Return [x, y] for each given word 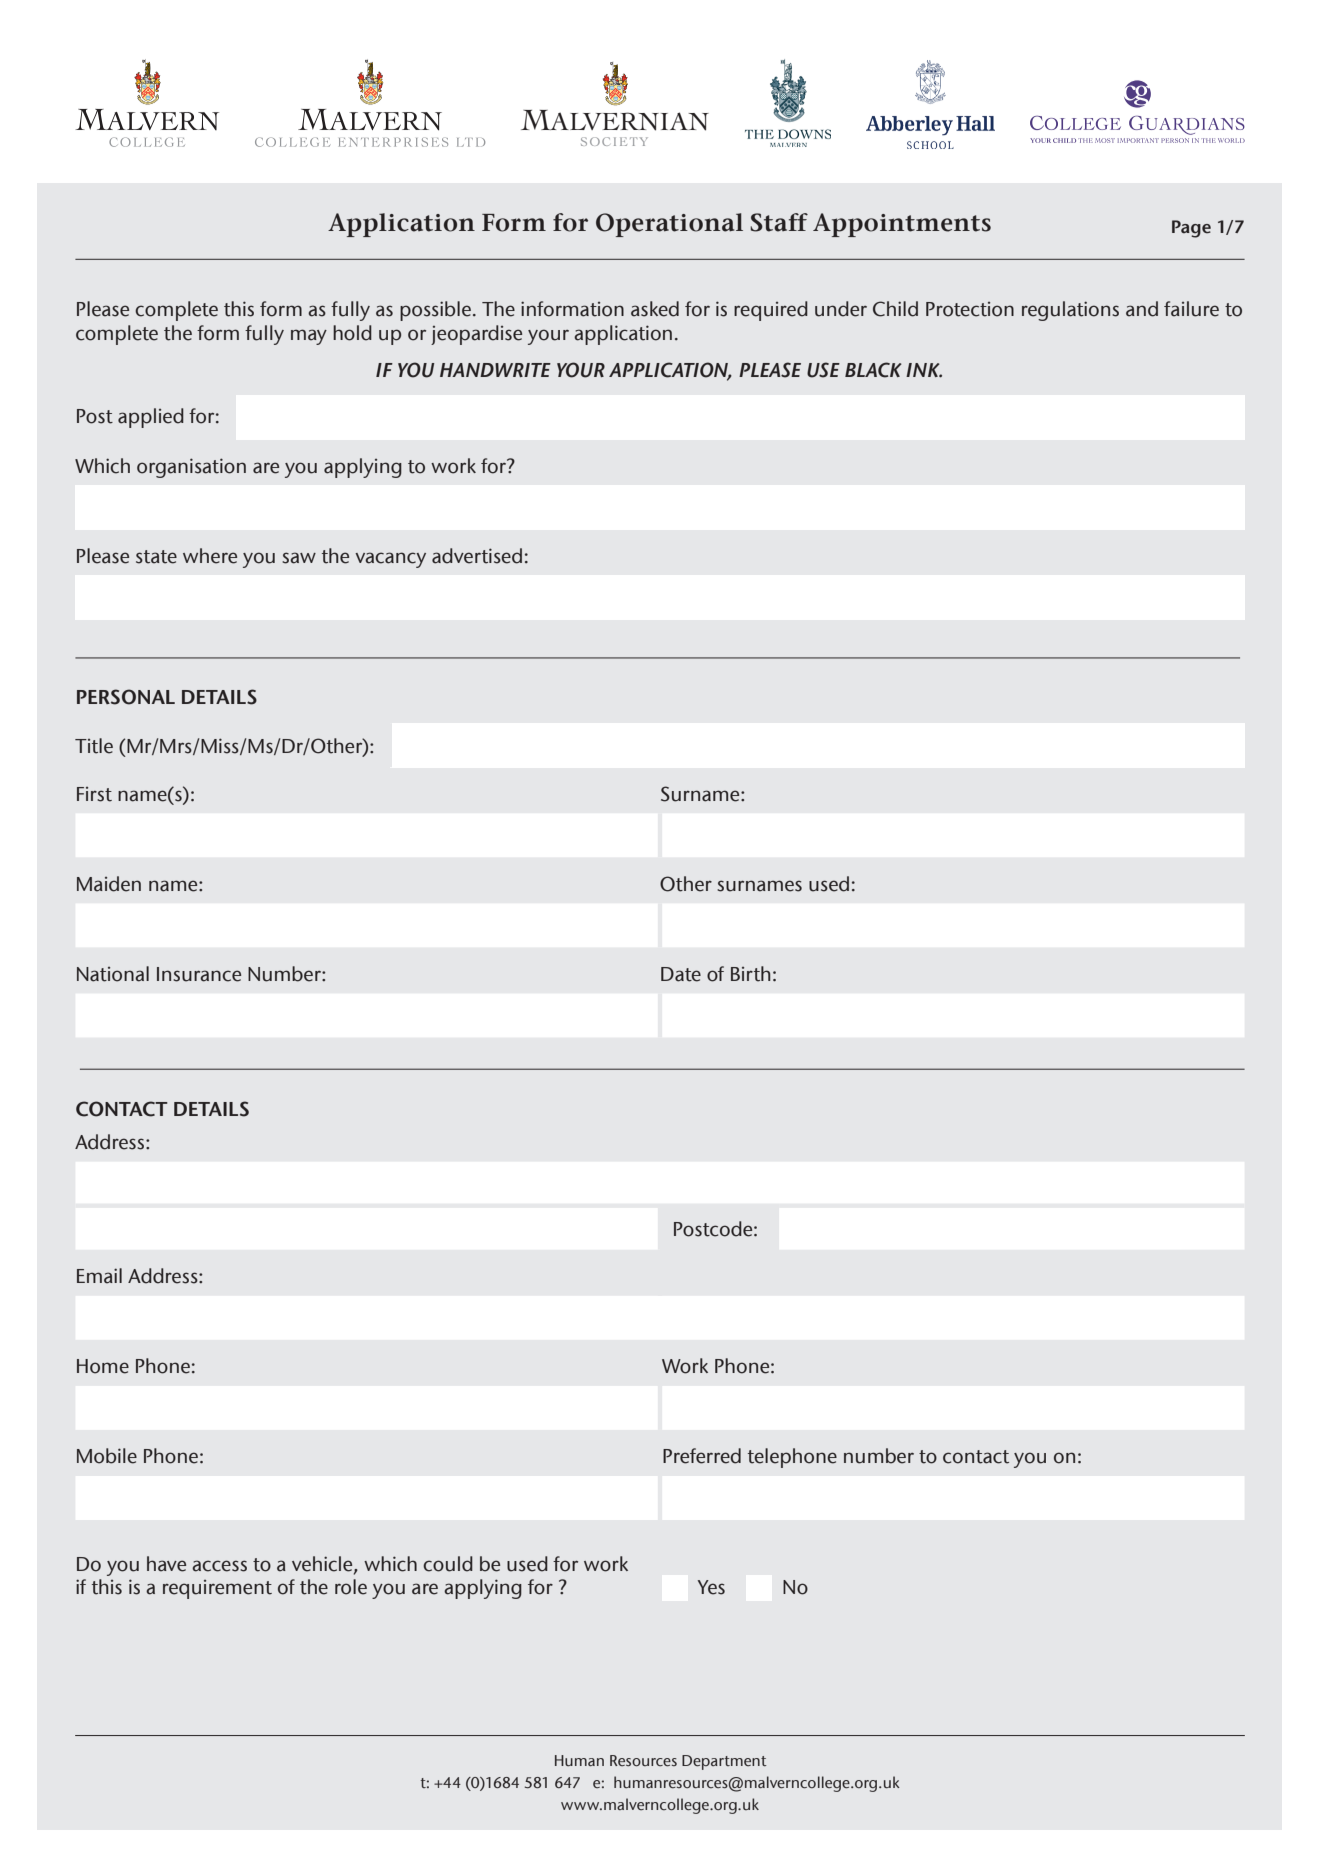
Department [724, 1762]
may [309, 337]
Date [681, 974]
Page [1191, 229]
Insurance [199, 974]
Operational [669, 225]
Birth [751, 974]
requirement [217, 1589]
